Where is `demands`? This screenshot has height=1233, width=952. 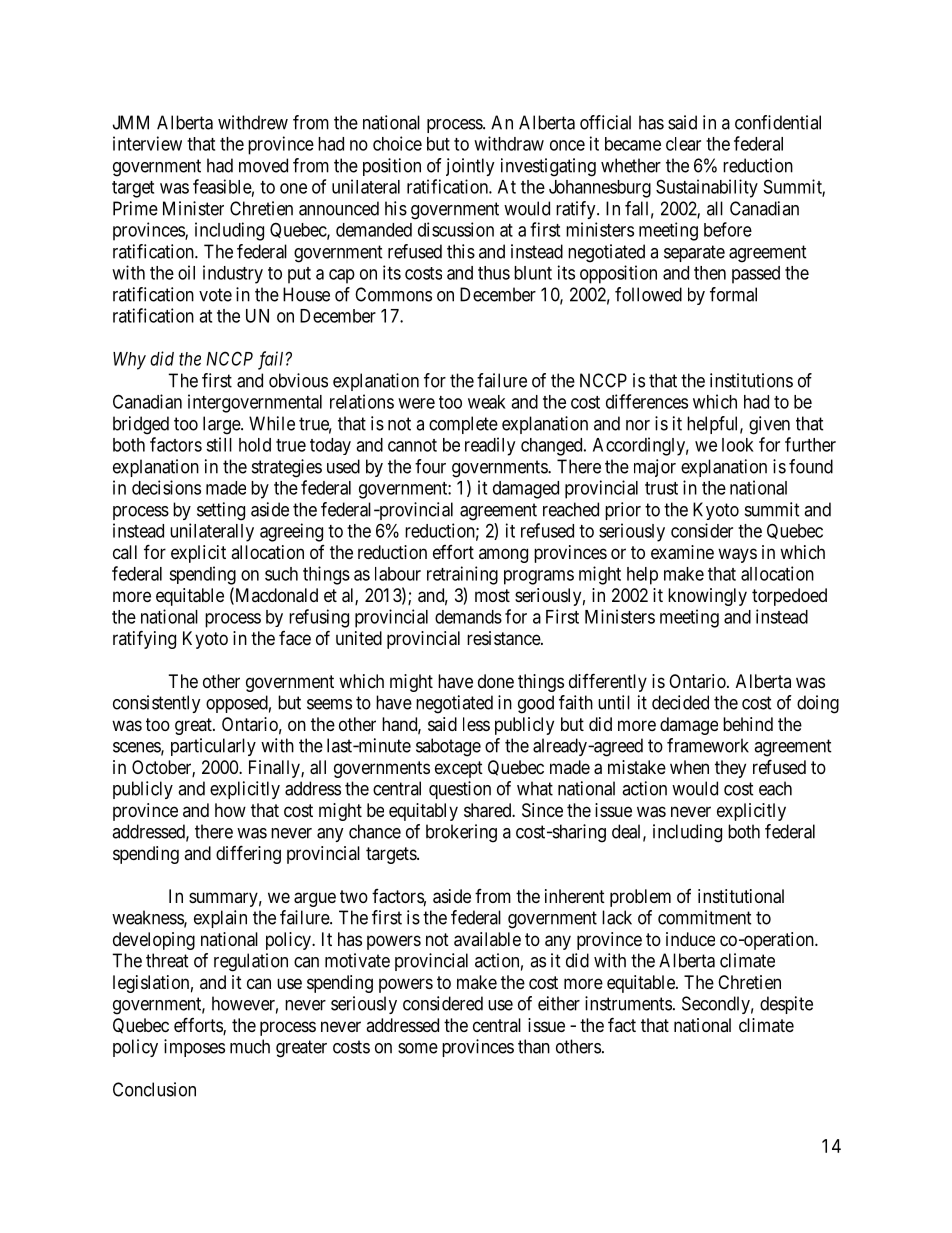 demands is located at coordinates (468, 617).
